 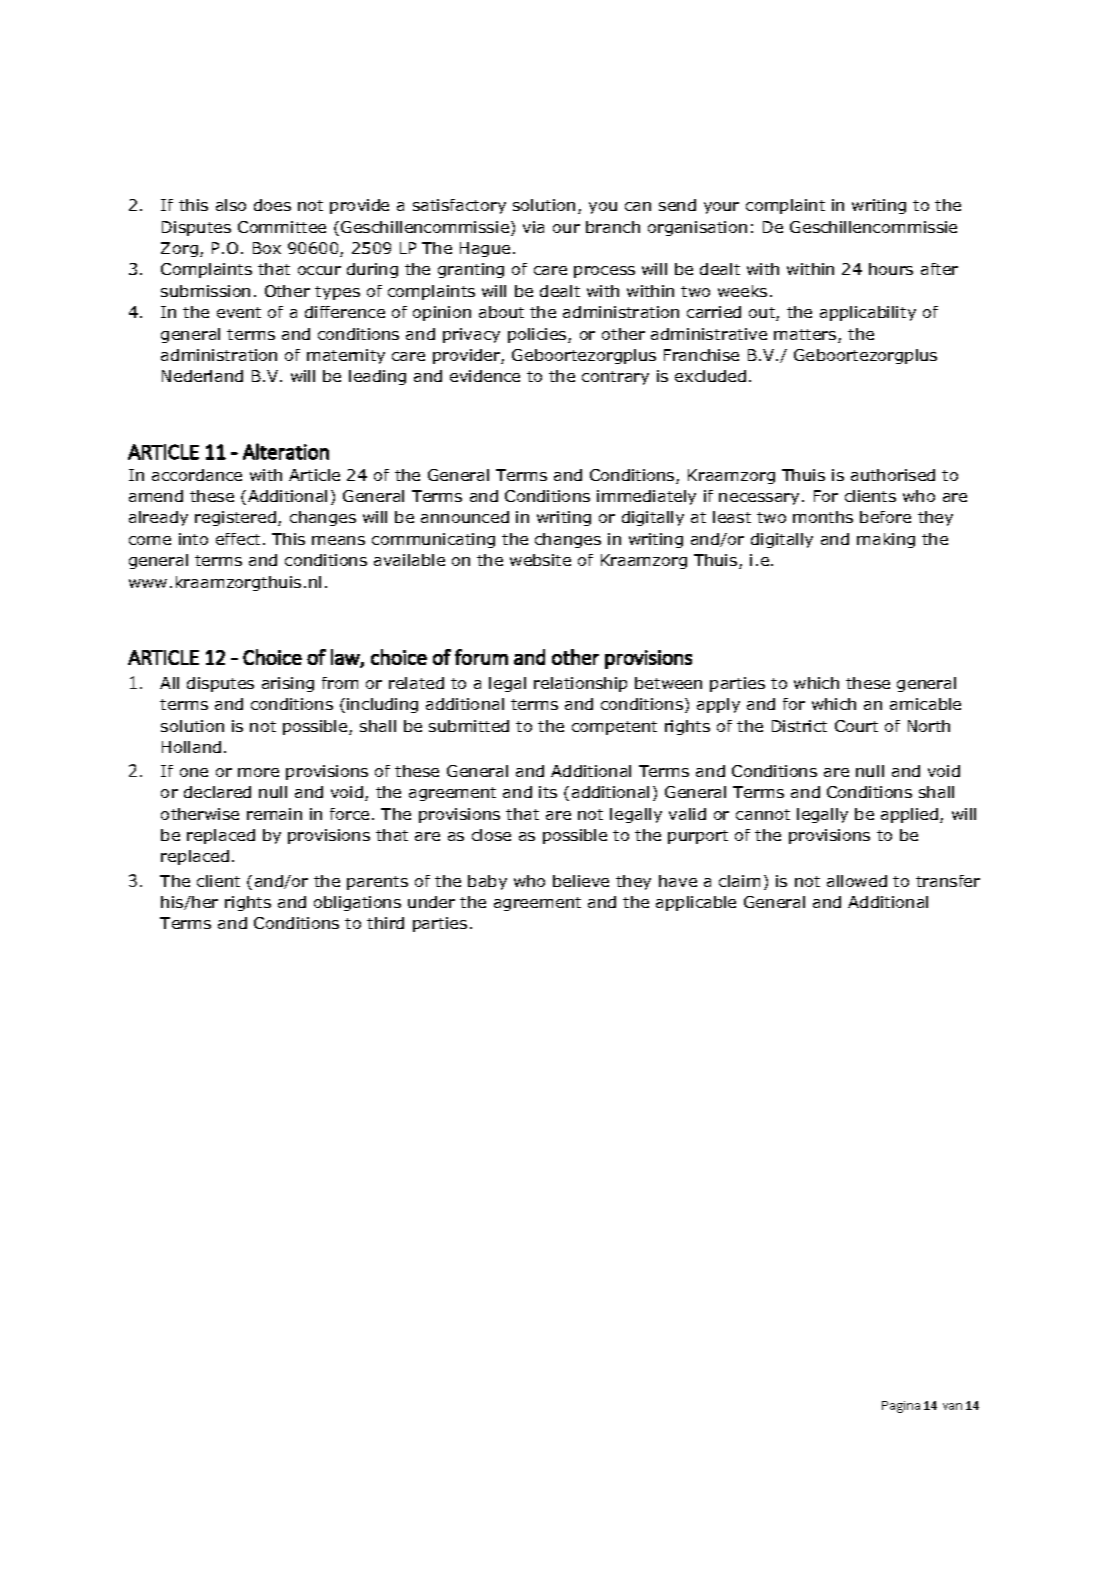 I want to click on remain, so click(x=274, y=814).
